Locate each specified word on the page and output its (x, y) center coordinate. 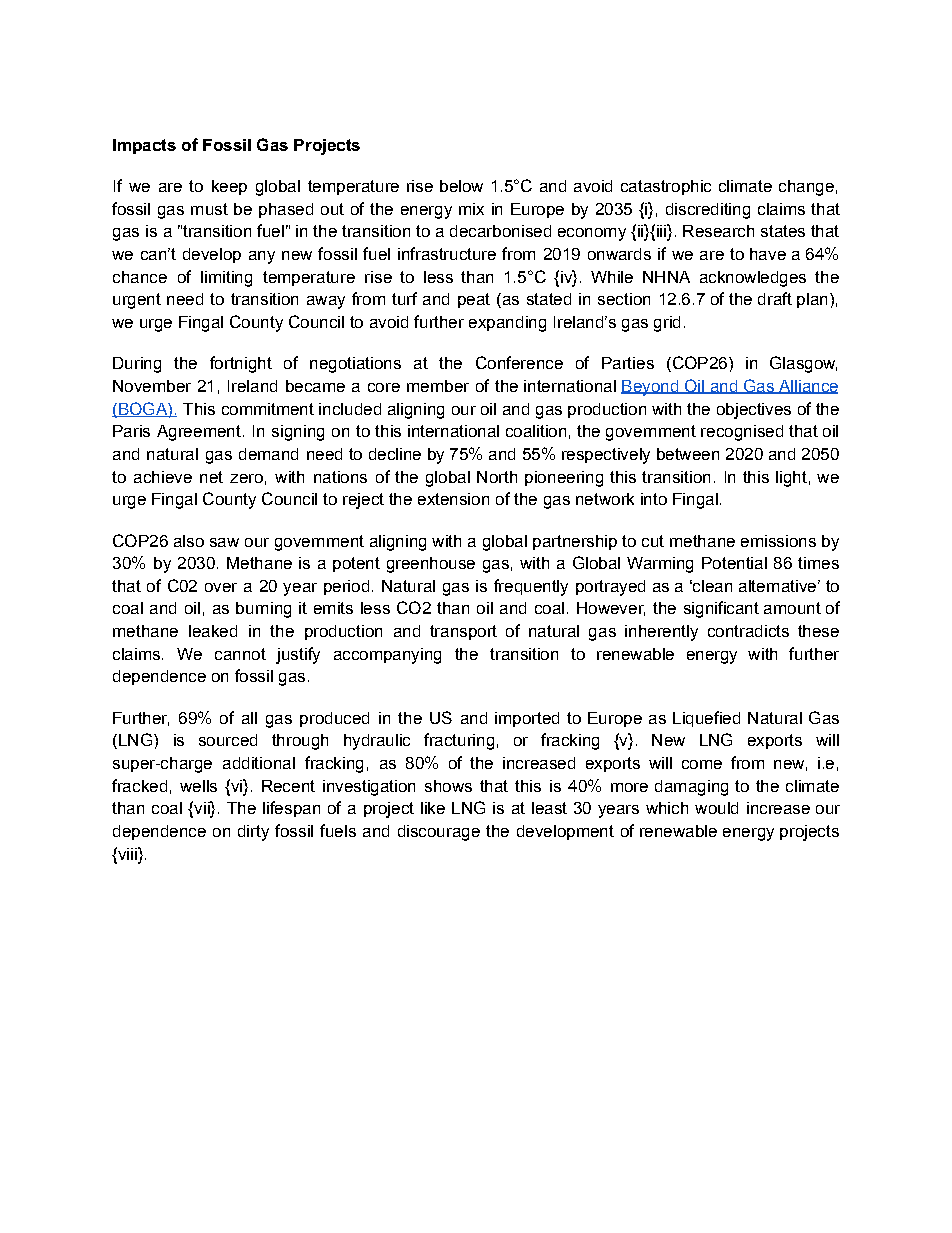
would (716, 808)
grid (667, 324)
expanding (507, 324)
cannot (240, 654)
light (791, 479)
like (433, 808)
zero (246, 478)
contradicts (748, 631)
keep (229, 187)
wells (198, 786)
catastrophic (666, 187)
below (461, 186)
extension (453, 499)
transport (463, 632)
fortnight (241, 364)
